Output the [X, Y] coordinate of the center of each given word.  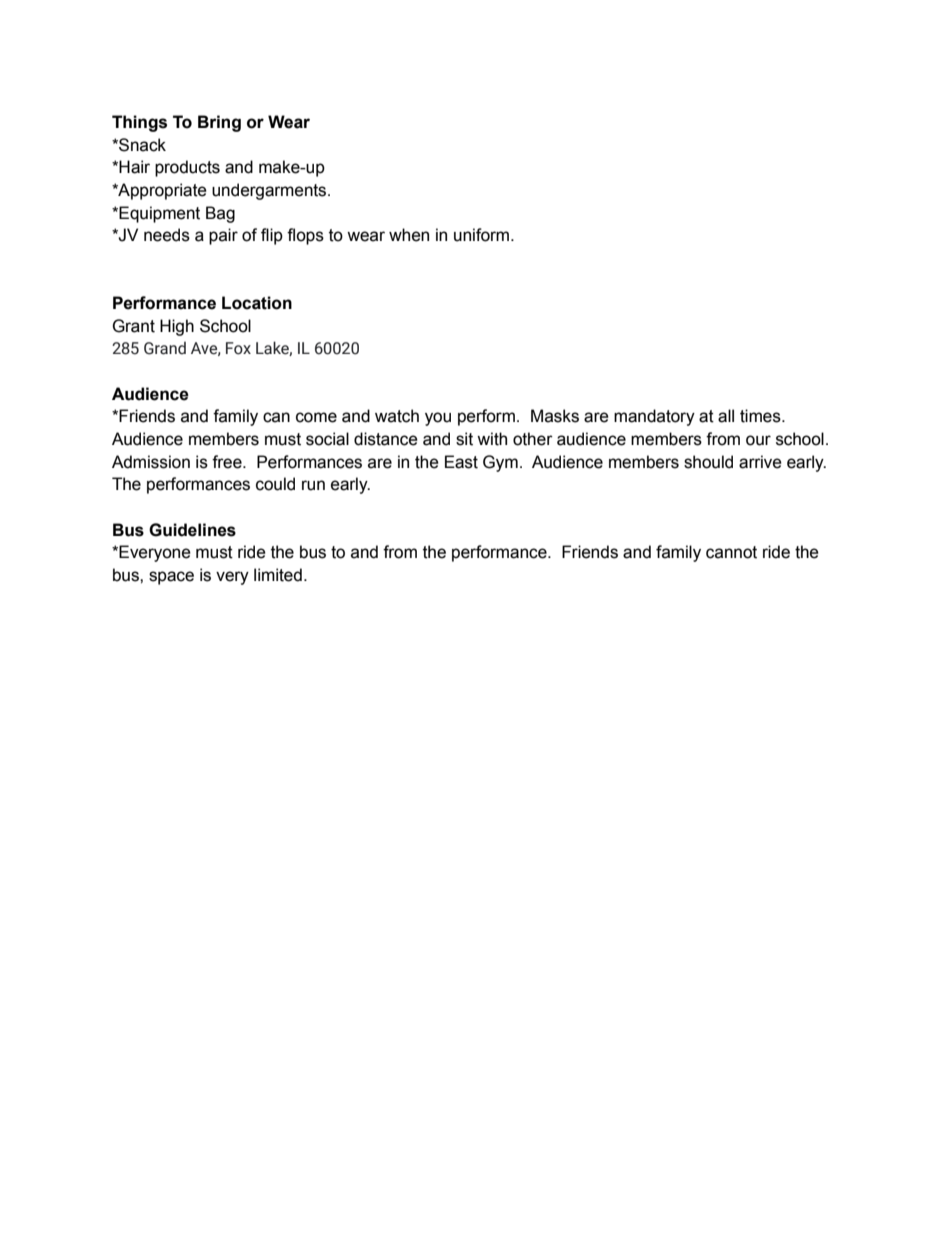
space [171, 578]
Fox [238, 348]
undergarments [270, 191]
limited [278, 575]
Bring [219, 123]
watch [397, 416]
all [726, 416]
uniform [483, 235]
